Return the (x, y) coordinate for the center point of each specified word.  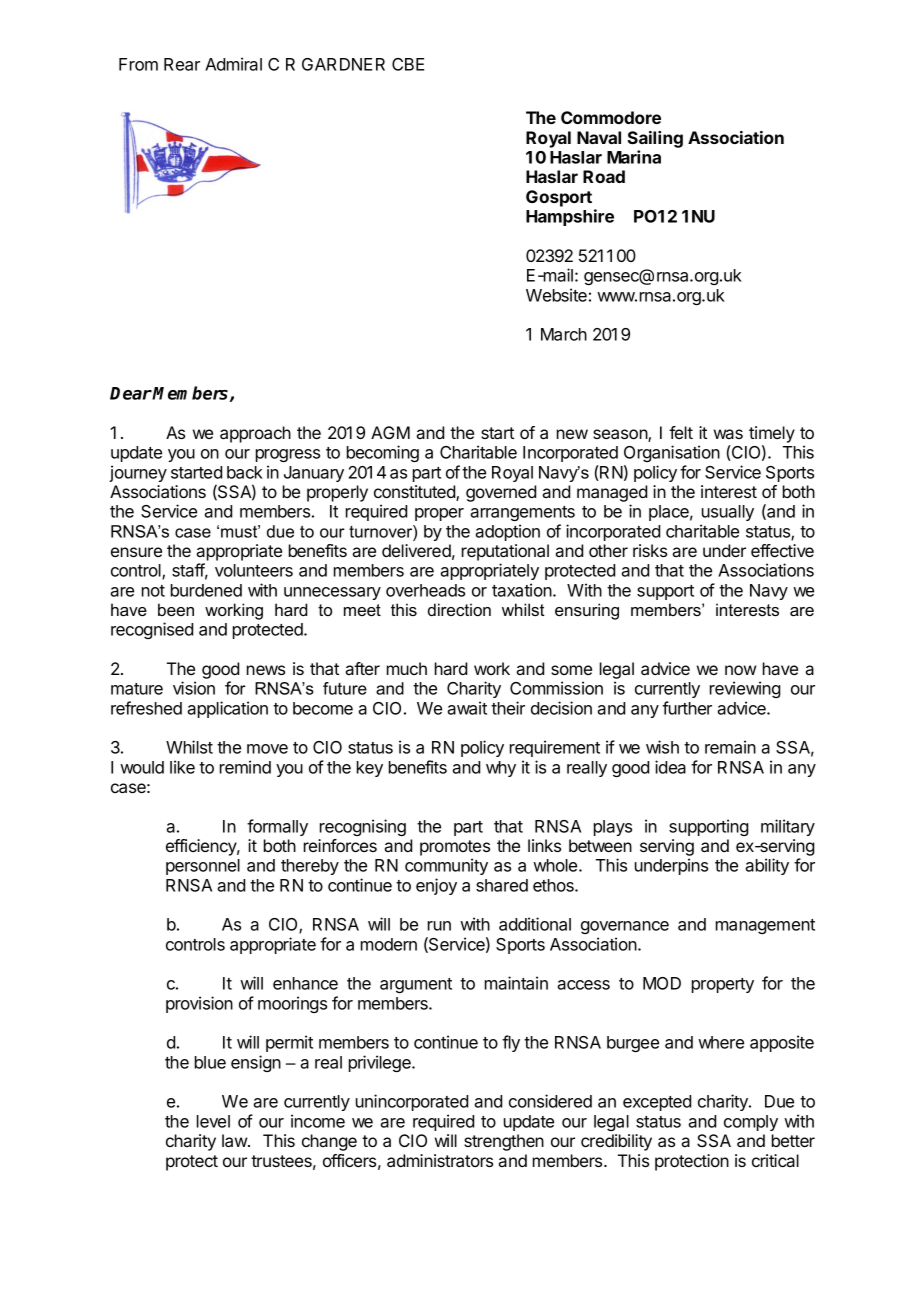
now (740, 670)
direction (459, 609)
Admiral (233, 64)
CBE (408, 64)
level (213, 1121)
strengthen (504, 1142)
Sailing (655, 139)
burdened (206, 590)
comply (751, 1123)
